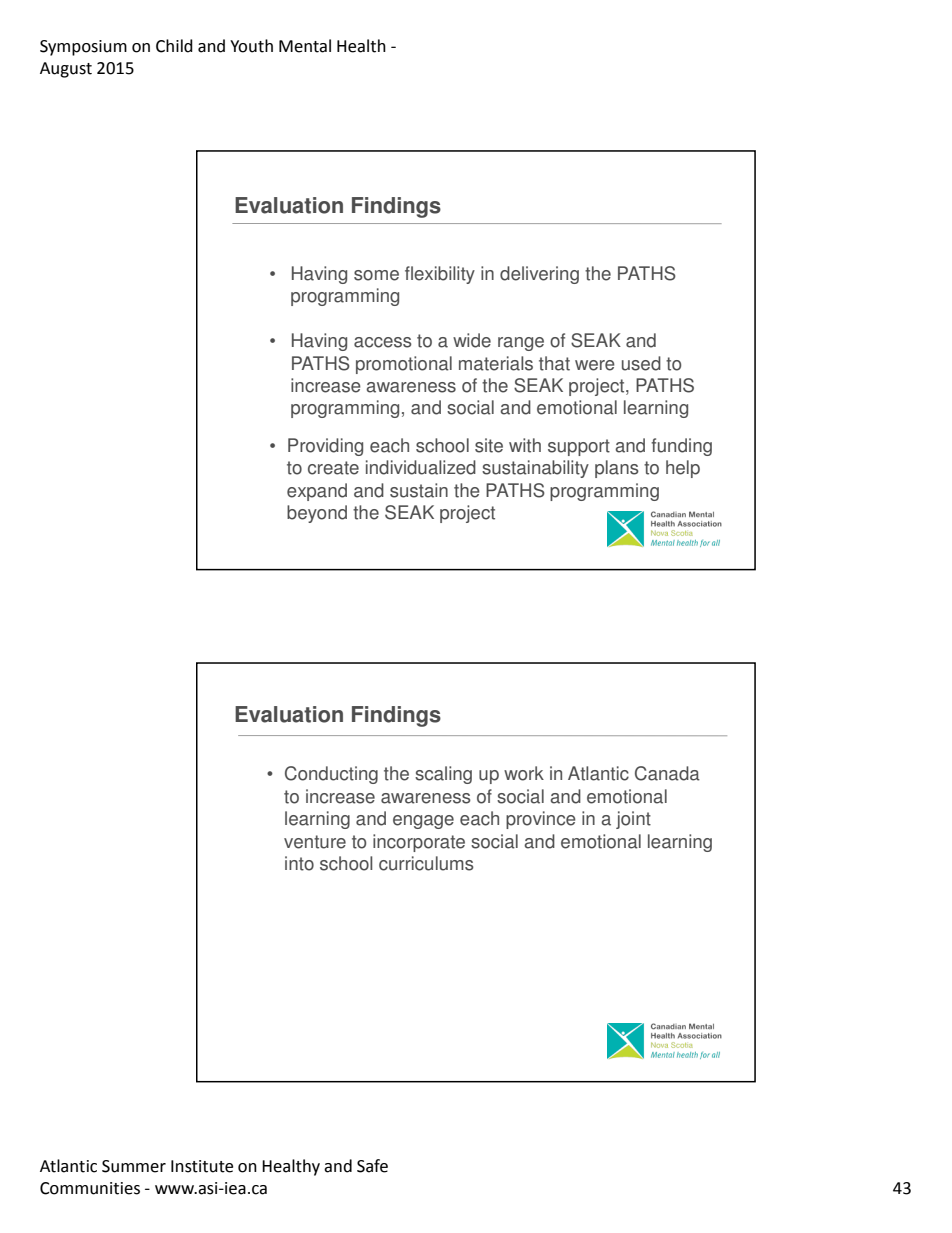 The image size is (952, 1233). What do you see at coordinates (305, 46) in the screenshot?
I see `Mental` at bounding box center [305, 46].
